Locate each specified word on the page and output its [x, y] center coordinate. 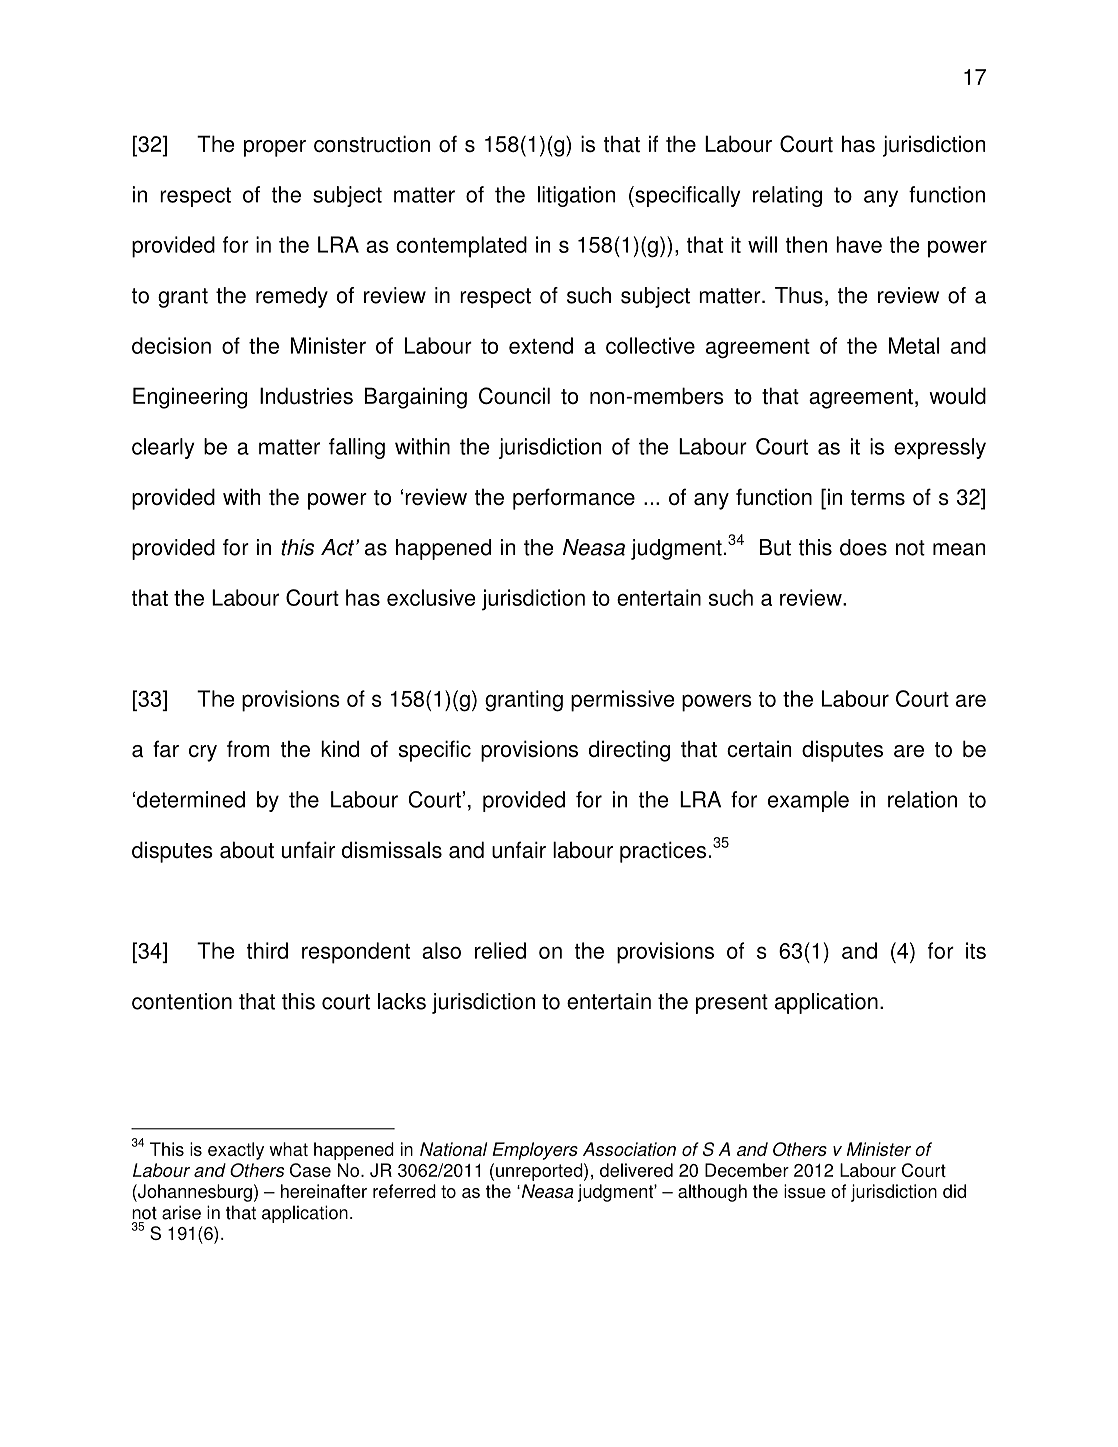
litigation [576, 196]
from [248, 748]
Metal [914, 345]
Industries [306, 396]
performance [574, 499]
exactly [236, 1151]
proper [275, 148]
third [267, 950]
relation [922, 799]
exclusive [431, 597]
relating [787, 196]
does [863, 547]
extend [541, 345]
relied [500, 950]
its [976, 950]
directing [629, 751]
